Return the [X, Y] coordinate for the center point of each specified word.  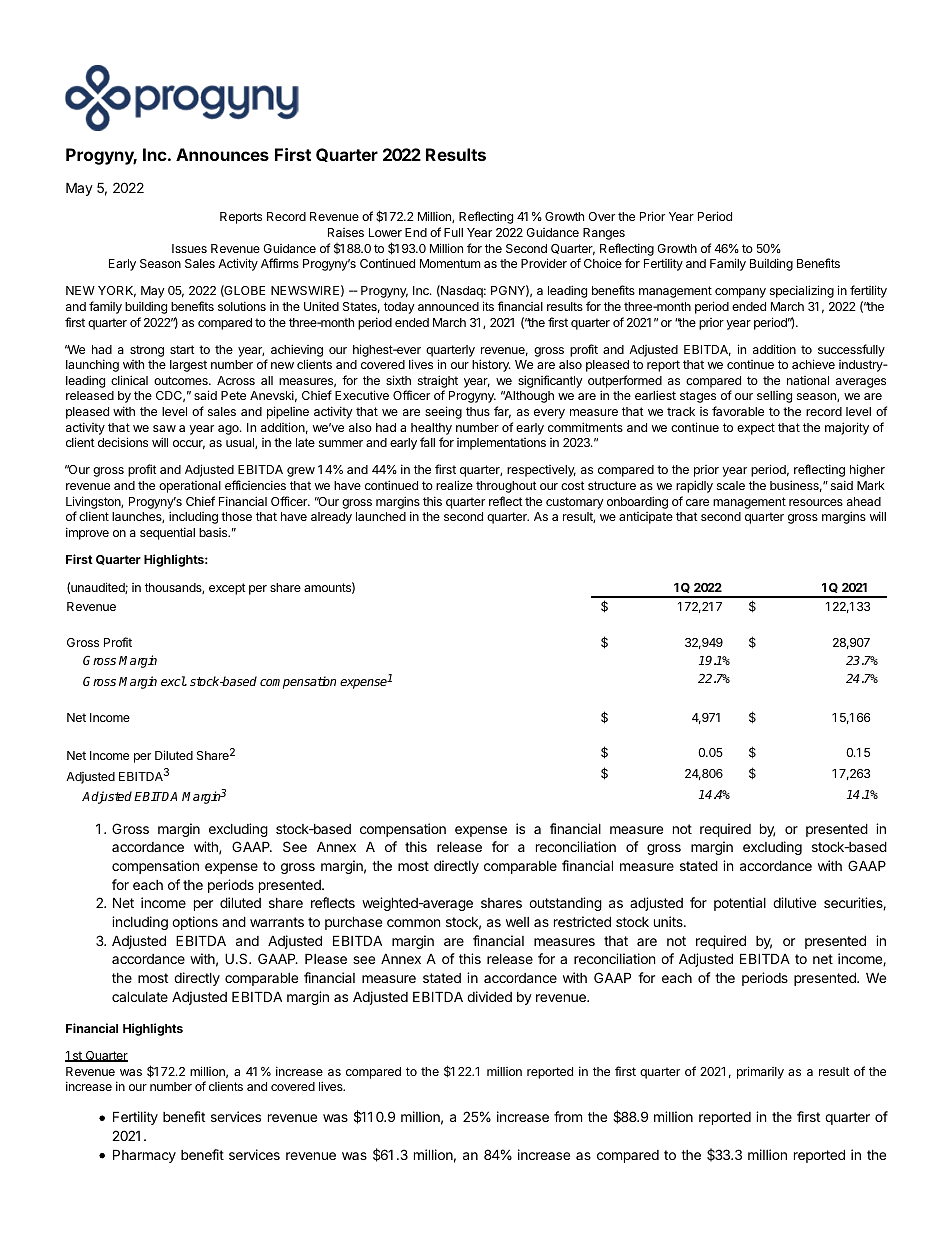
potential [740, 904]
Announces [222, 154]
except [227, 589]
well [517, 922]
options [195, 923]
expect [756, 429]
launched [381, 516]
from [568, 1116]
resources [816, 502]
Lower [385, 232]
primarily [760, 1072]
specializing [802, 291]
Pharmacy [144, 1156]
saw [164, 428]
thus [478, 411]
